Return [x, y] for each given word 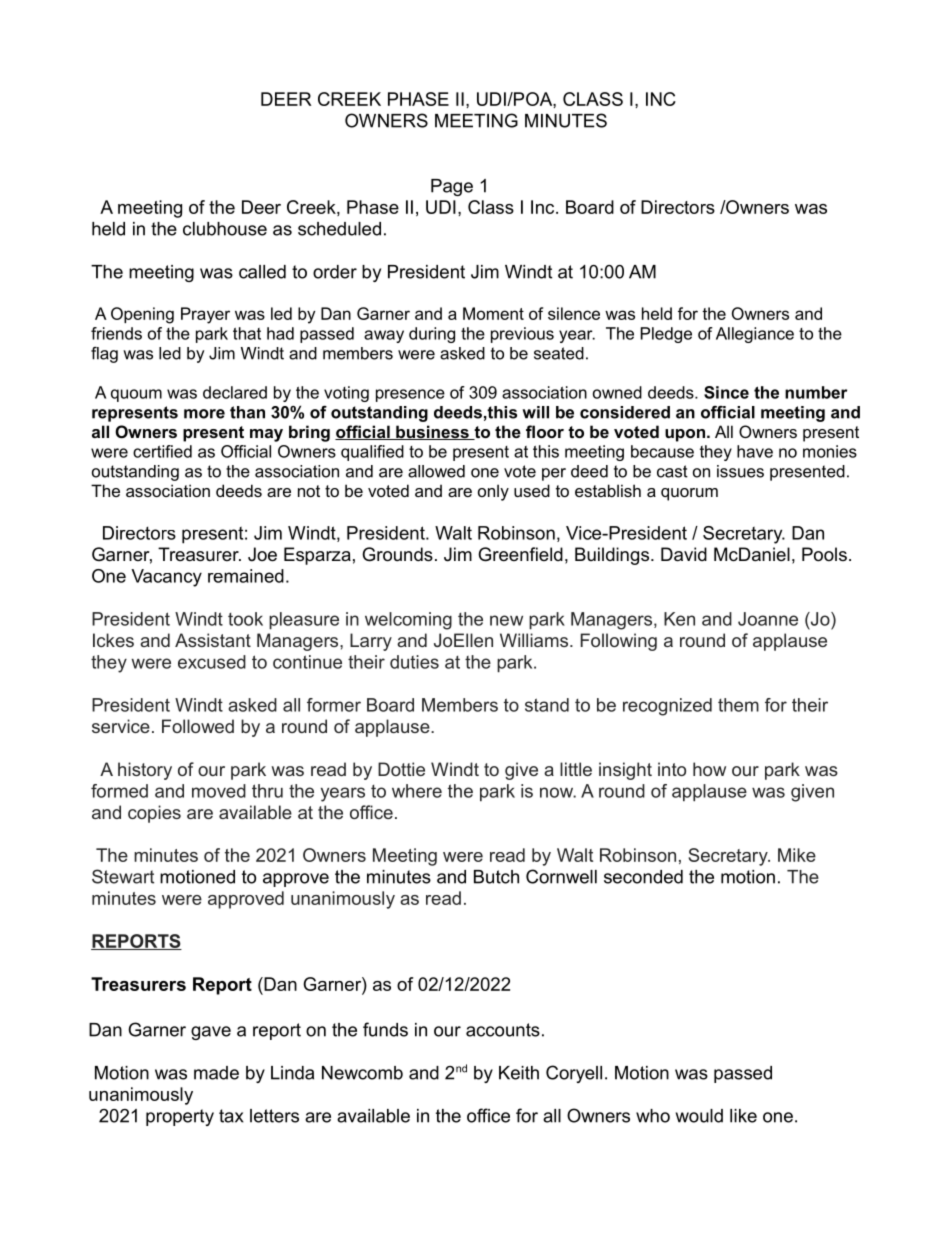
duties [414, 662]
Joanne [768, 619]
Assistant [213, 640]
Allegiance [755, 335]
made [216, 1073]
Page [452, 187]
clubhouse [225, 229]
